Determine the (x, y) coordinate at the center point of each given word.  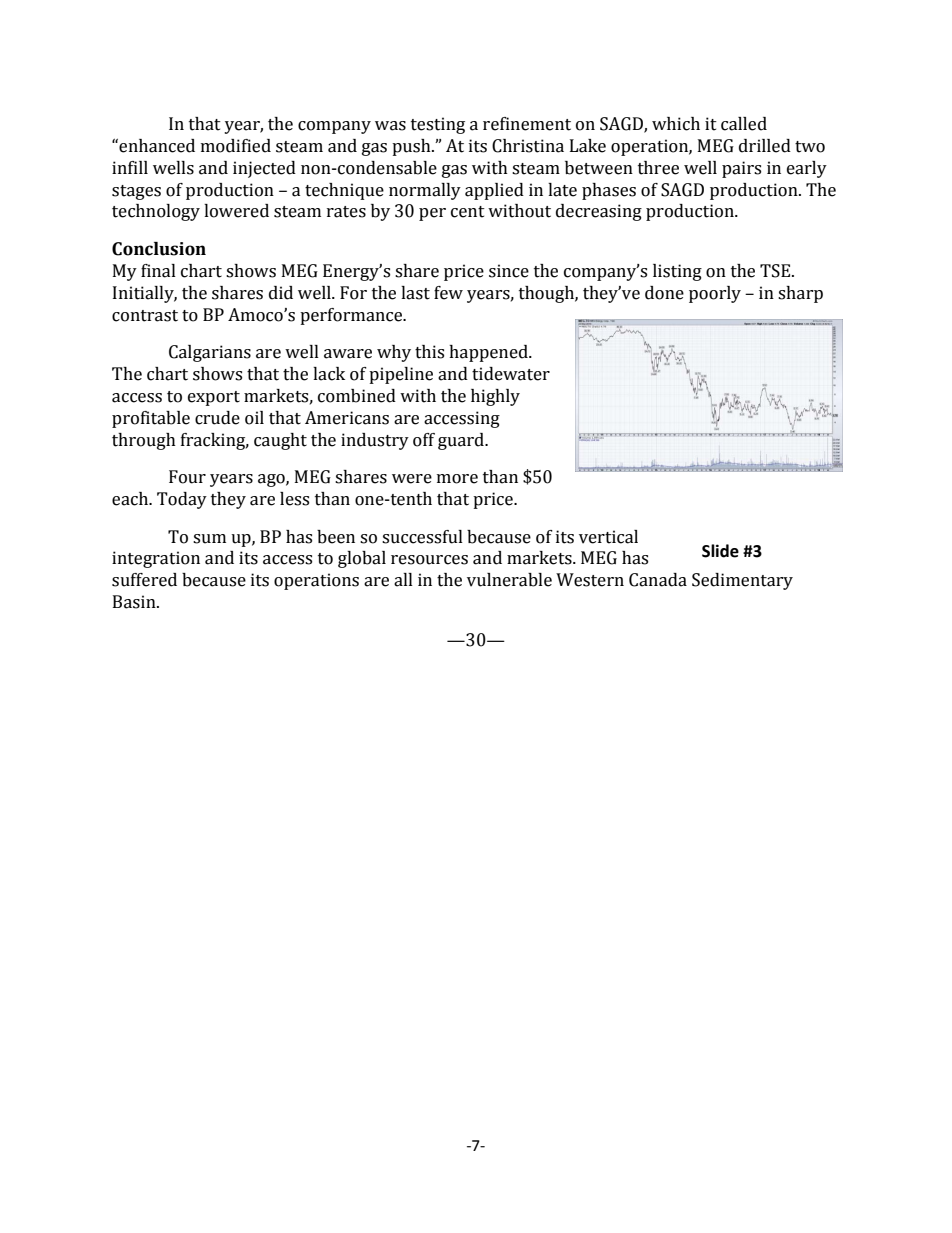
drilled (765, 146)
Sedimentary (742, 581)
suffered (144, 580)
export (214, 398)
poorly (715, 294)
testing (438, 125)
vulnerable (509, 580)
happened (489, 353)
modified (236, 146)
